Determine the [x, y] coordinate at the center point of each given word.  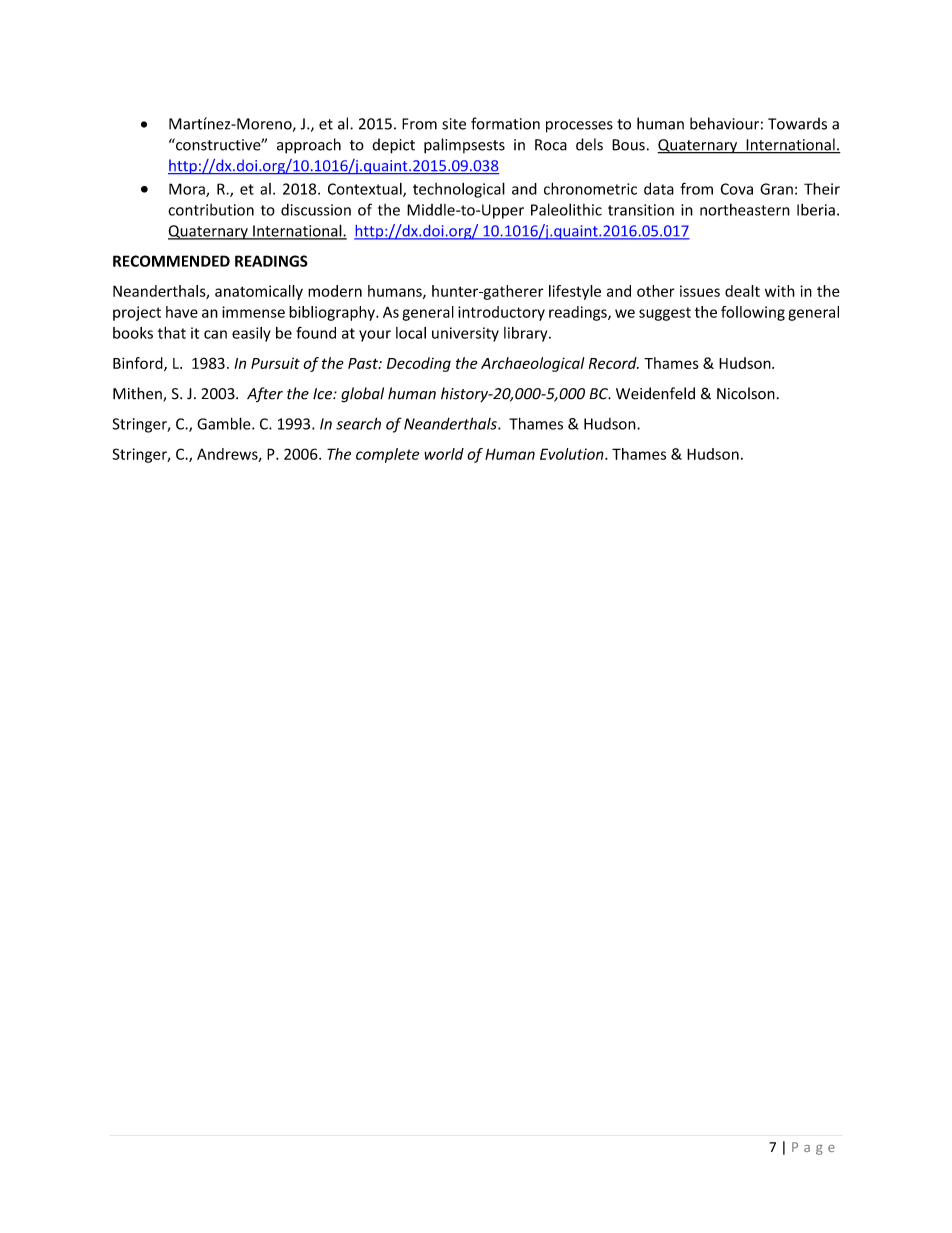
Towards [797, 124]
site [454, 124]
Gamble [225, 423]
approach [309, 146]
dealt [742, 291]
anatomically [259, 292]
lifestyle [575, 292]
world [444, 454]
